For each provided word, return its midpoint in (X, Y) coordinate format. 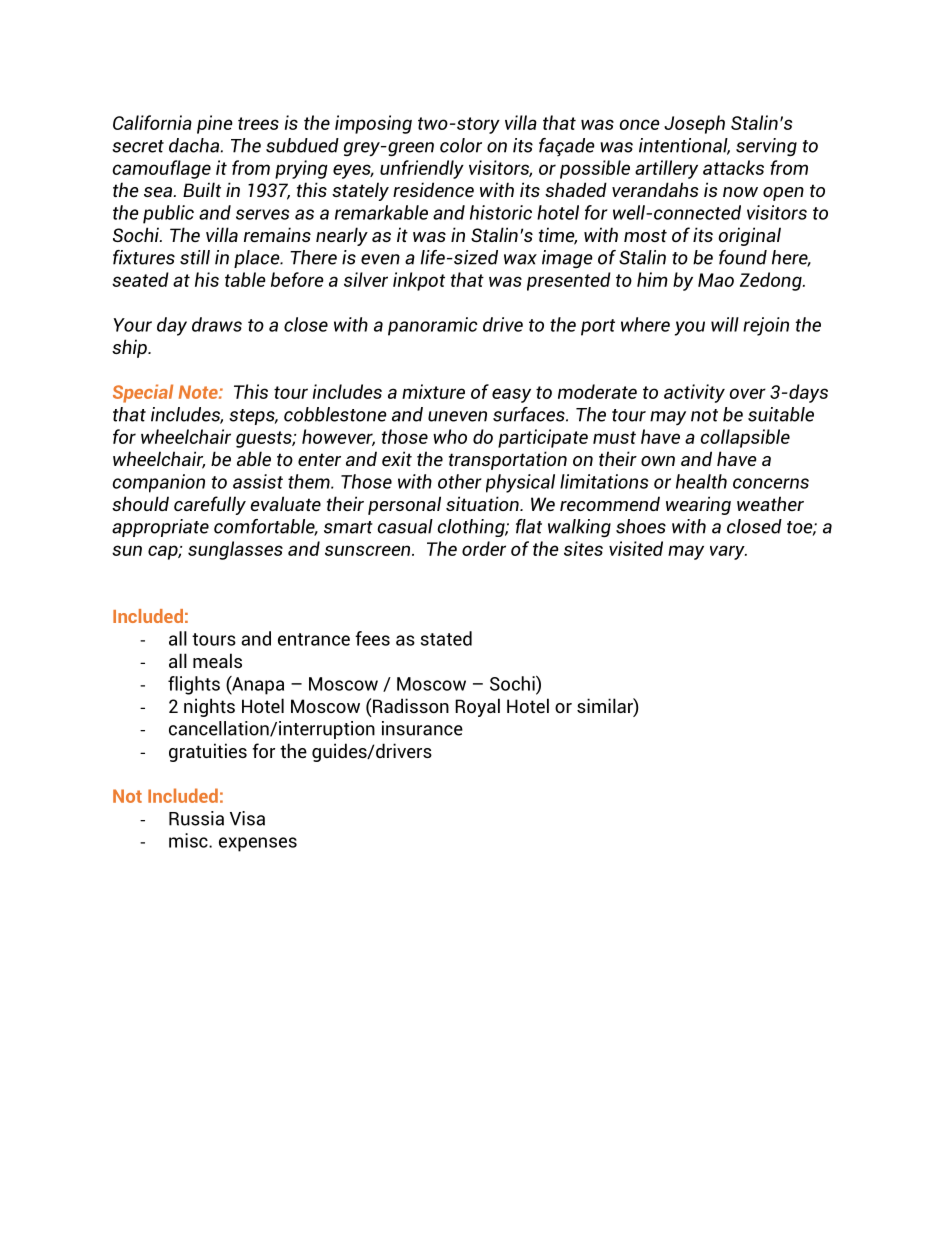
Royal (477, 707)
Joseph (694, 124)
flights (194, 685)
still (195, 257)
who (450, 436)
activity (694, 393)
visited (636, 548)
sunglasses (235, 550)
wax (520, 259)
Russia (196, 818)
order (484, 548)
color (461, 145)
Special (143, 393)
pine (215, 124)
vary (728, 552)
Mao (716, 280)
